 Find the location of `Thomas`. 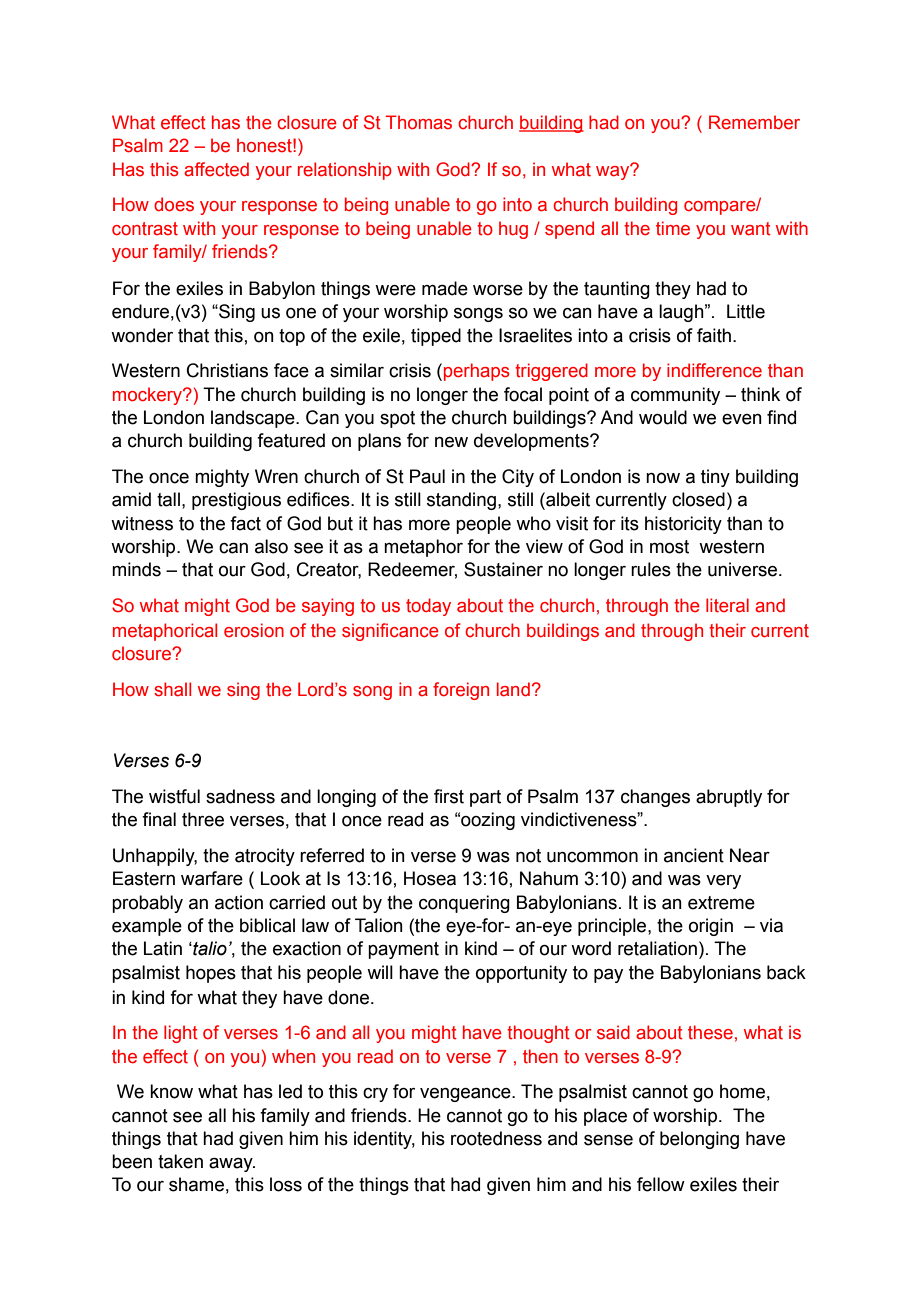

Thomas is located at coordinates (418, 122).
